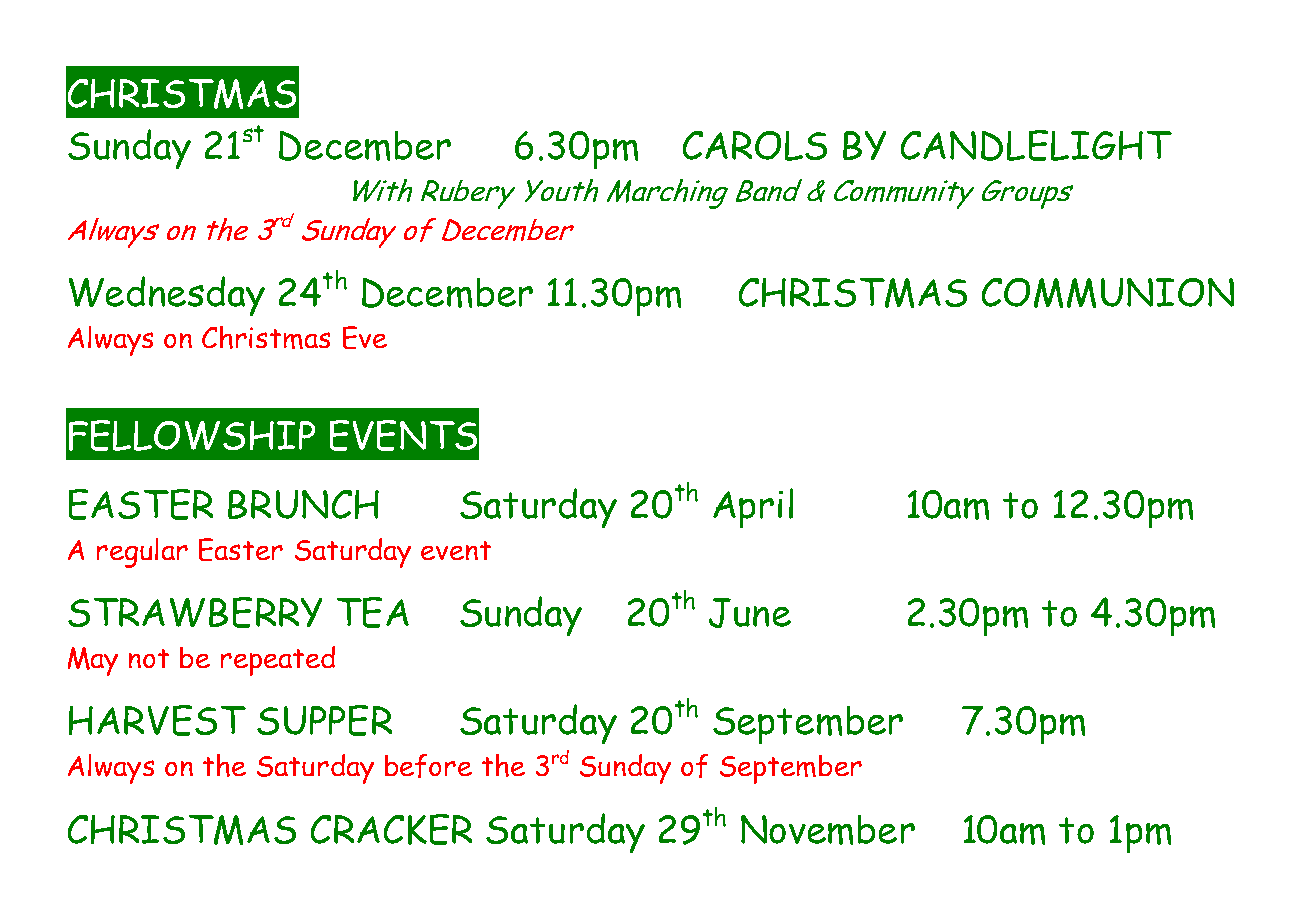  What do you see at coordinates (750, 613) in the image?
I see `June` at bounding box center [750, 613].
